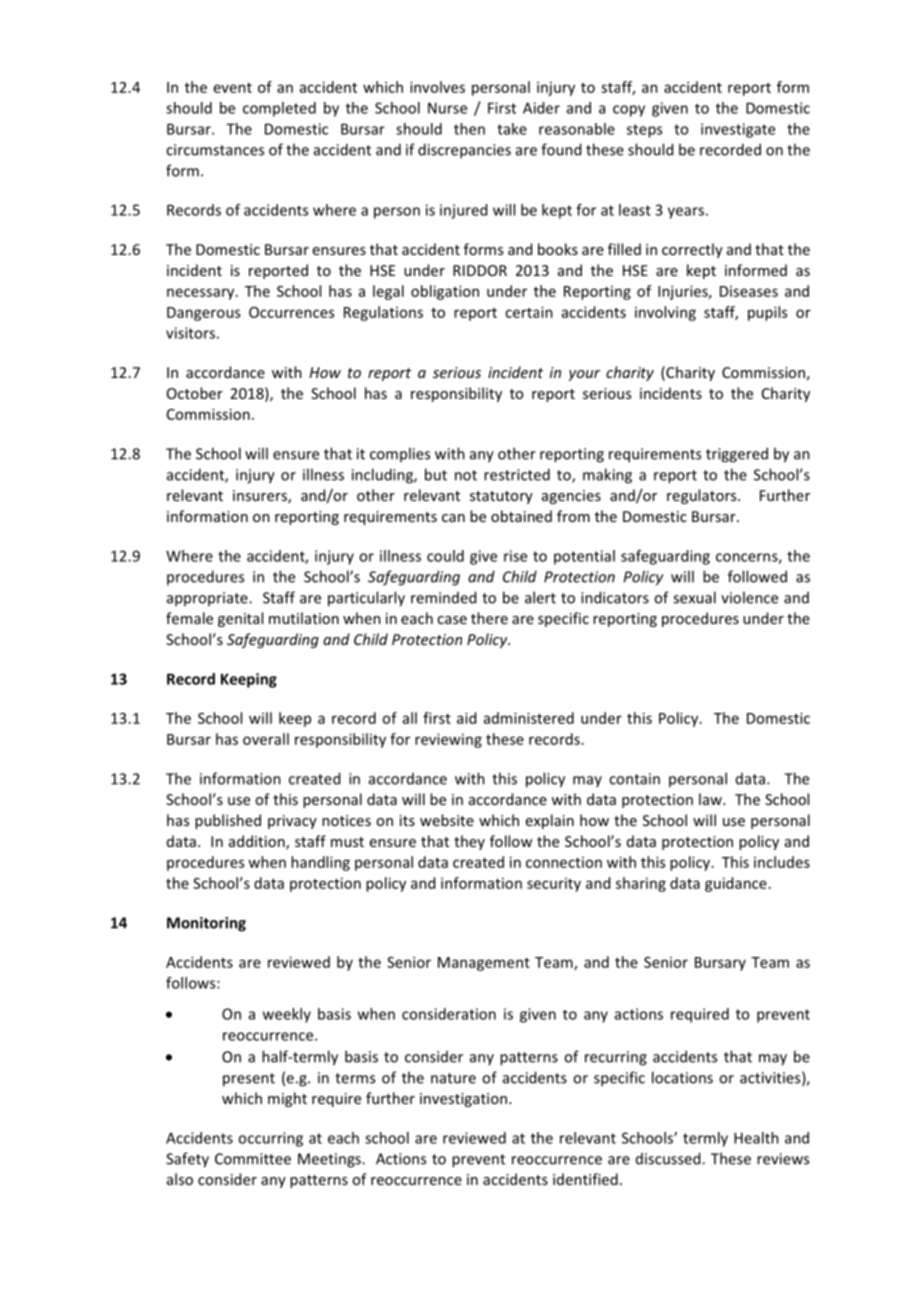 This page has width=924, height=1308. I want to click on investigate, so click(738, 130).
